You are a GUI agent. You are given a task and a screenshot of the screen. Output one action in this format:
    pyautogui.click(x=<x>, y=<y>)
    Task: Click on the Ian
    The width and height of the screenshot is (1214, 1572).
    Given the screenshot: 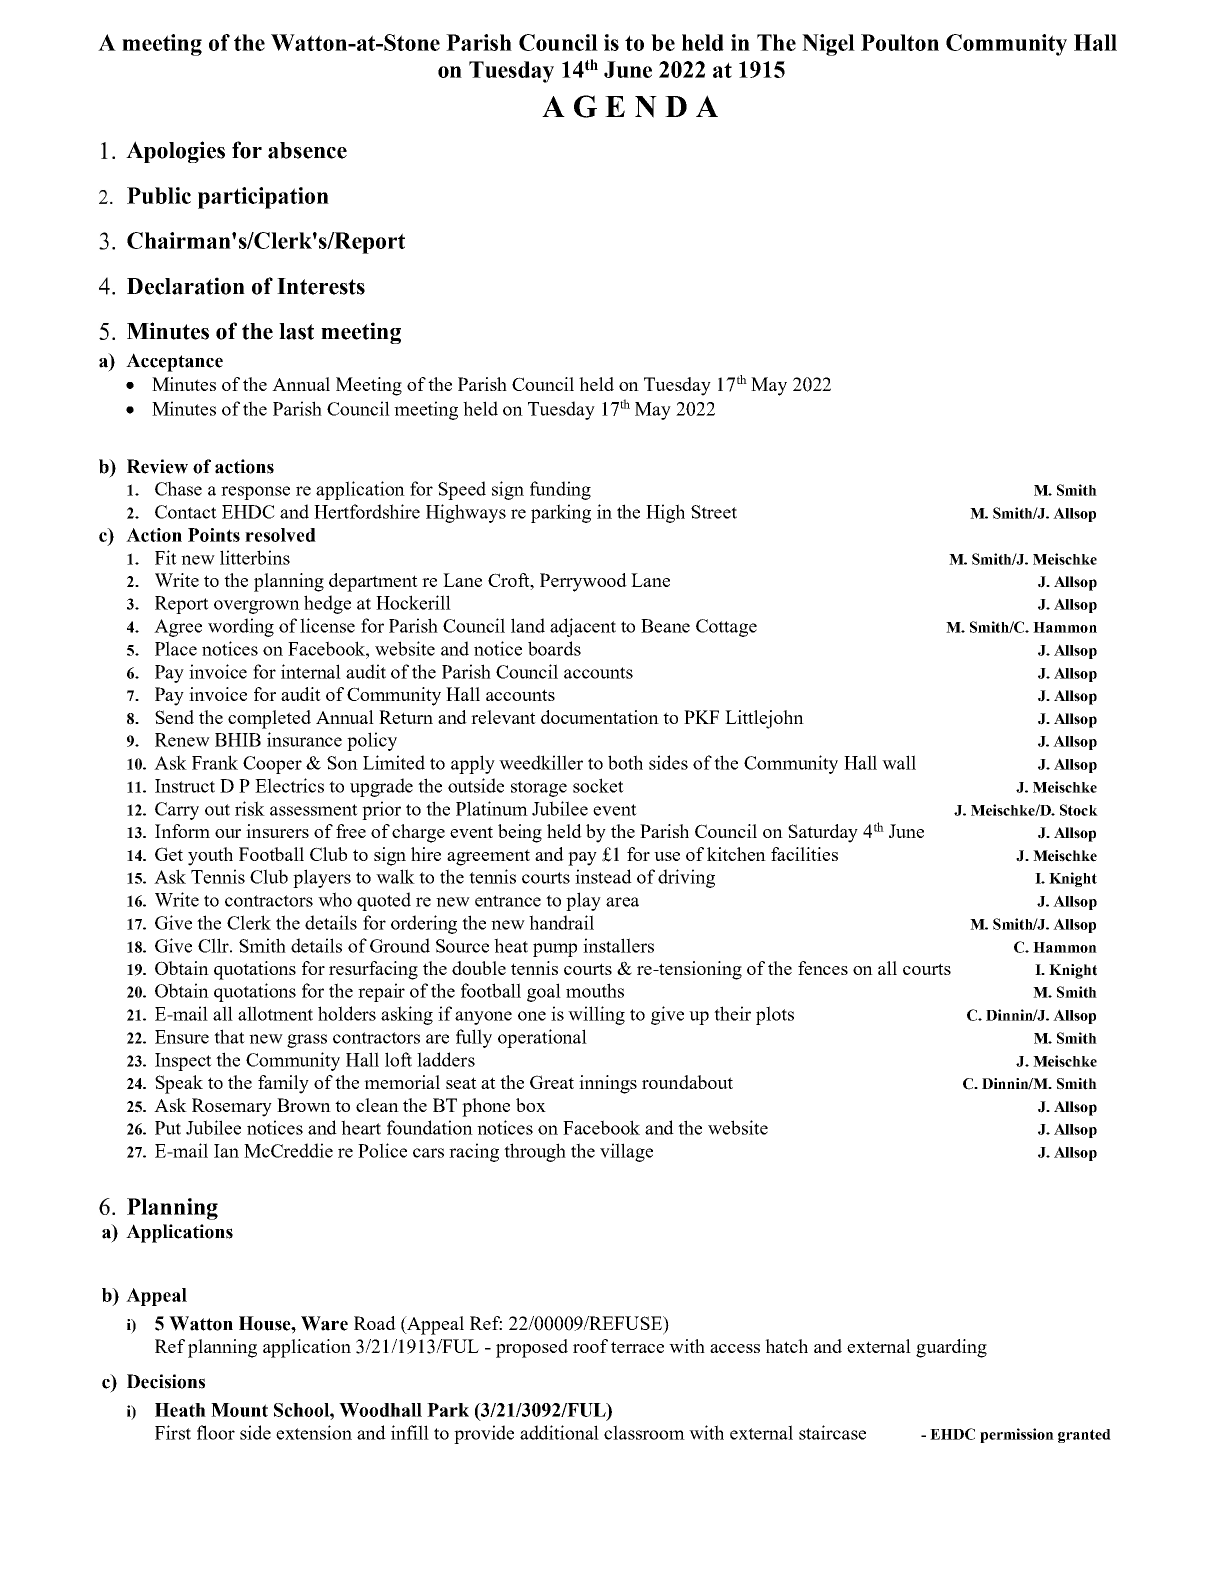 What is the action you would take?
    pyautogui.click(x=226, y=1151)
